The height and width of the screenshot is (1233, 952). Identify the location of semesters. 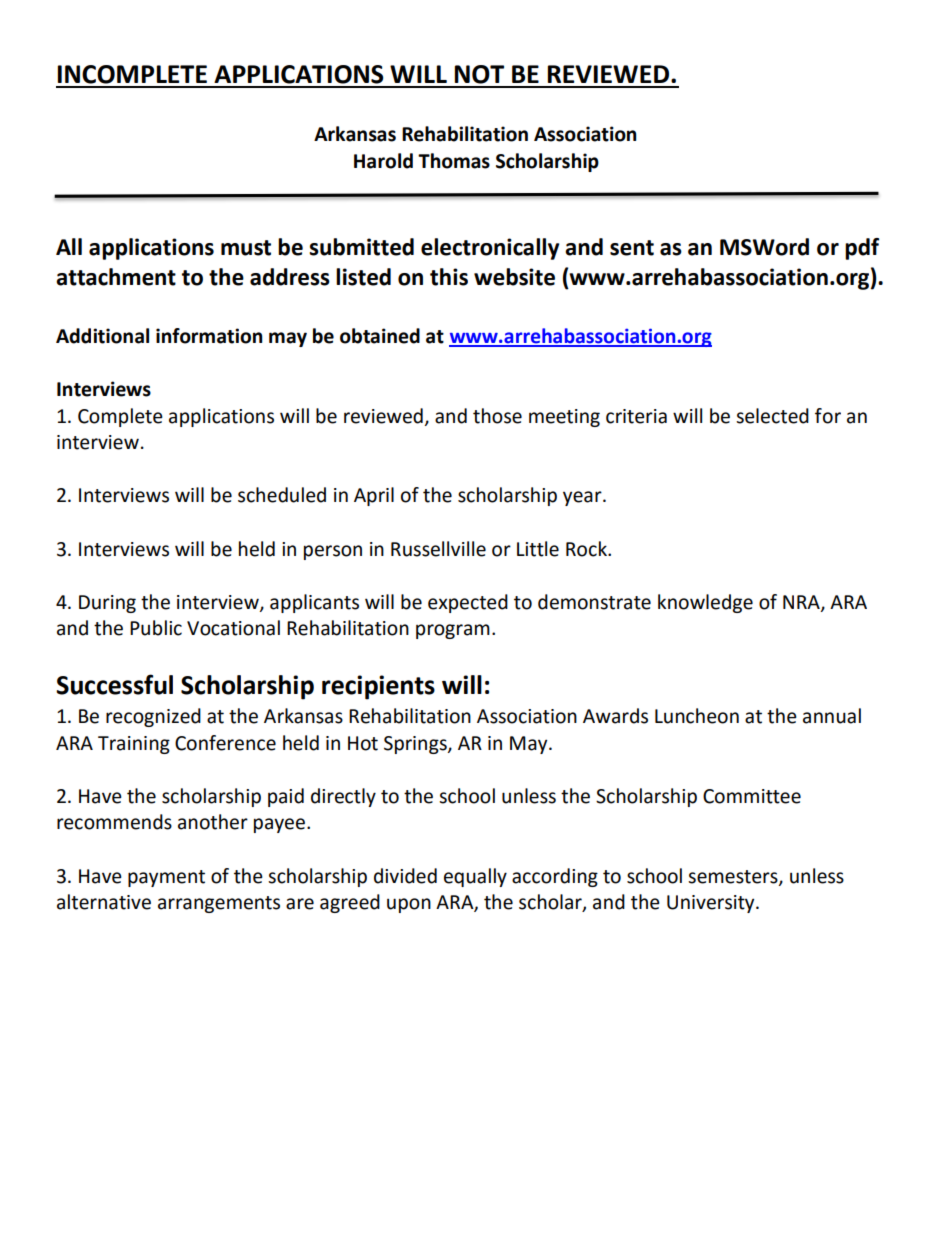
(734, 877).
